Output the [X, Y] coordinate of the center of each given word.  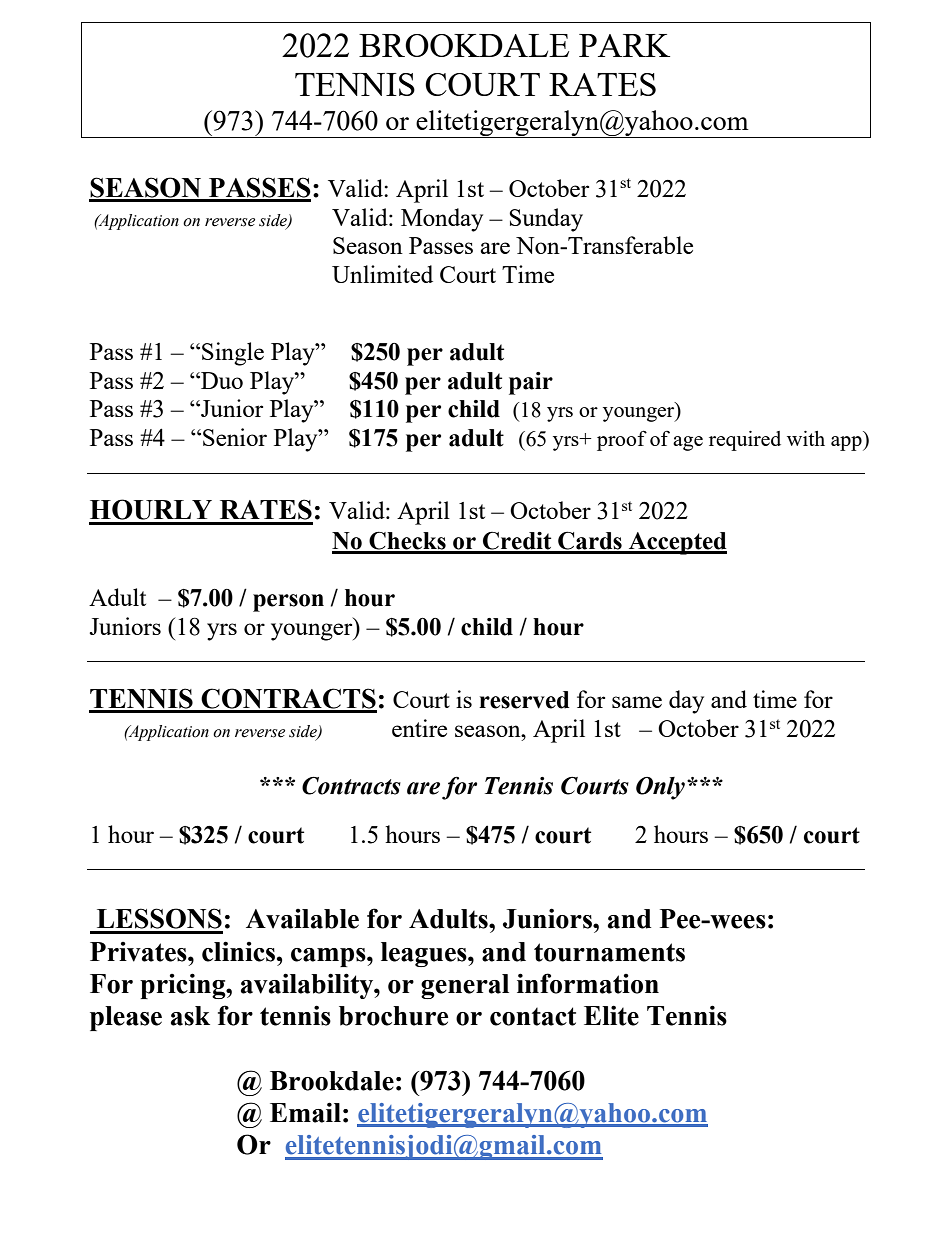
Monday [442, 220]
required [745, 441]
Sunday [546, 220]
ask [190, 1016]
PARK [624, 45]
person [288, 603]
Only [660, 788]
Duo [221, 380]
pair [531, 383]
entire [419, 728]
